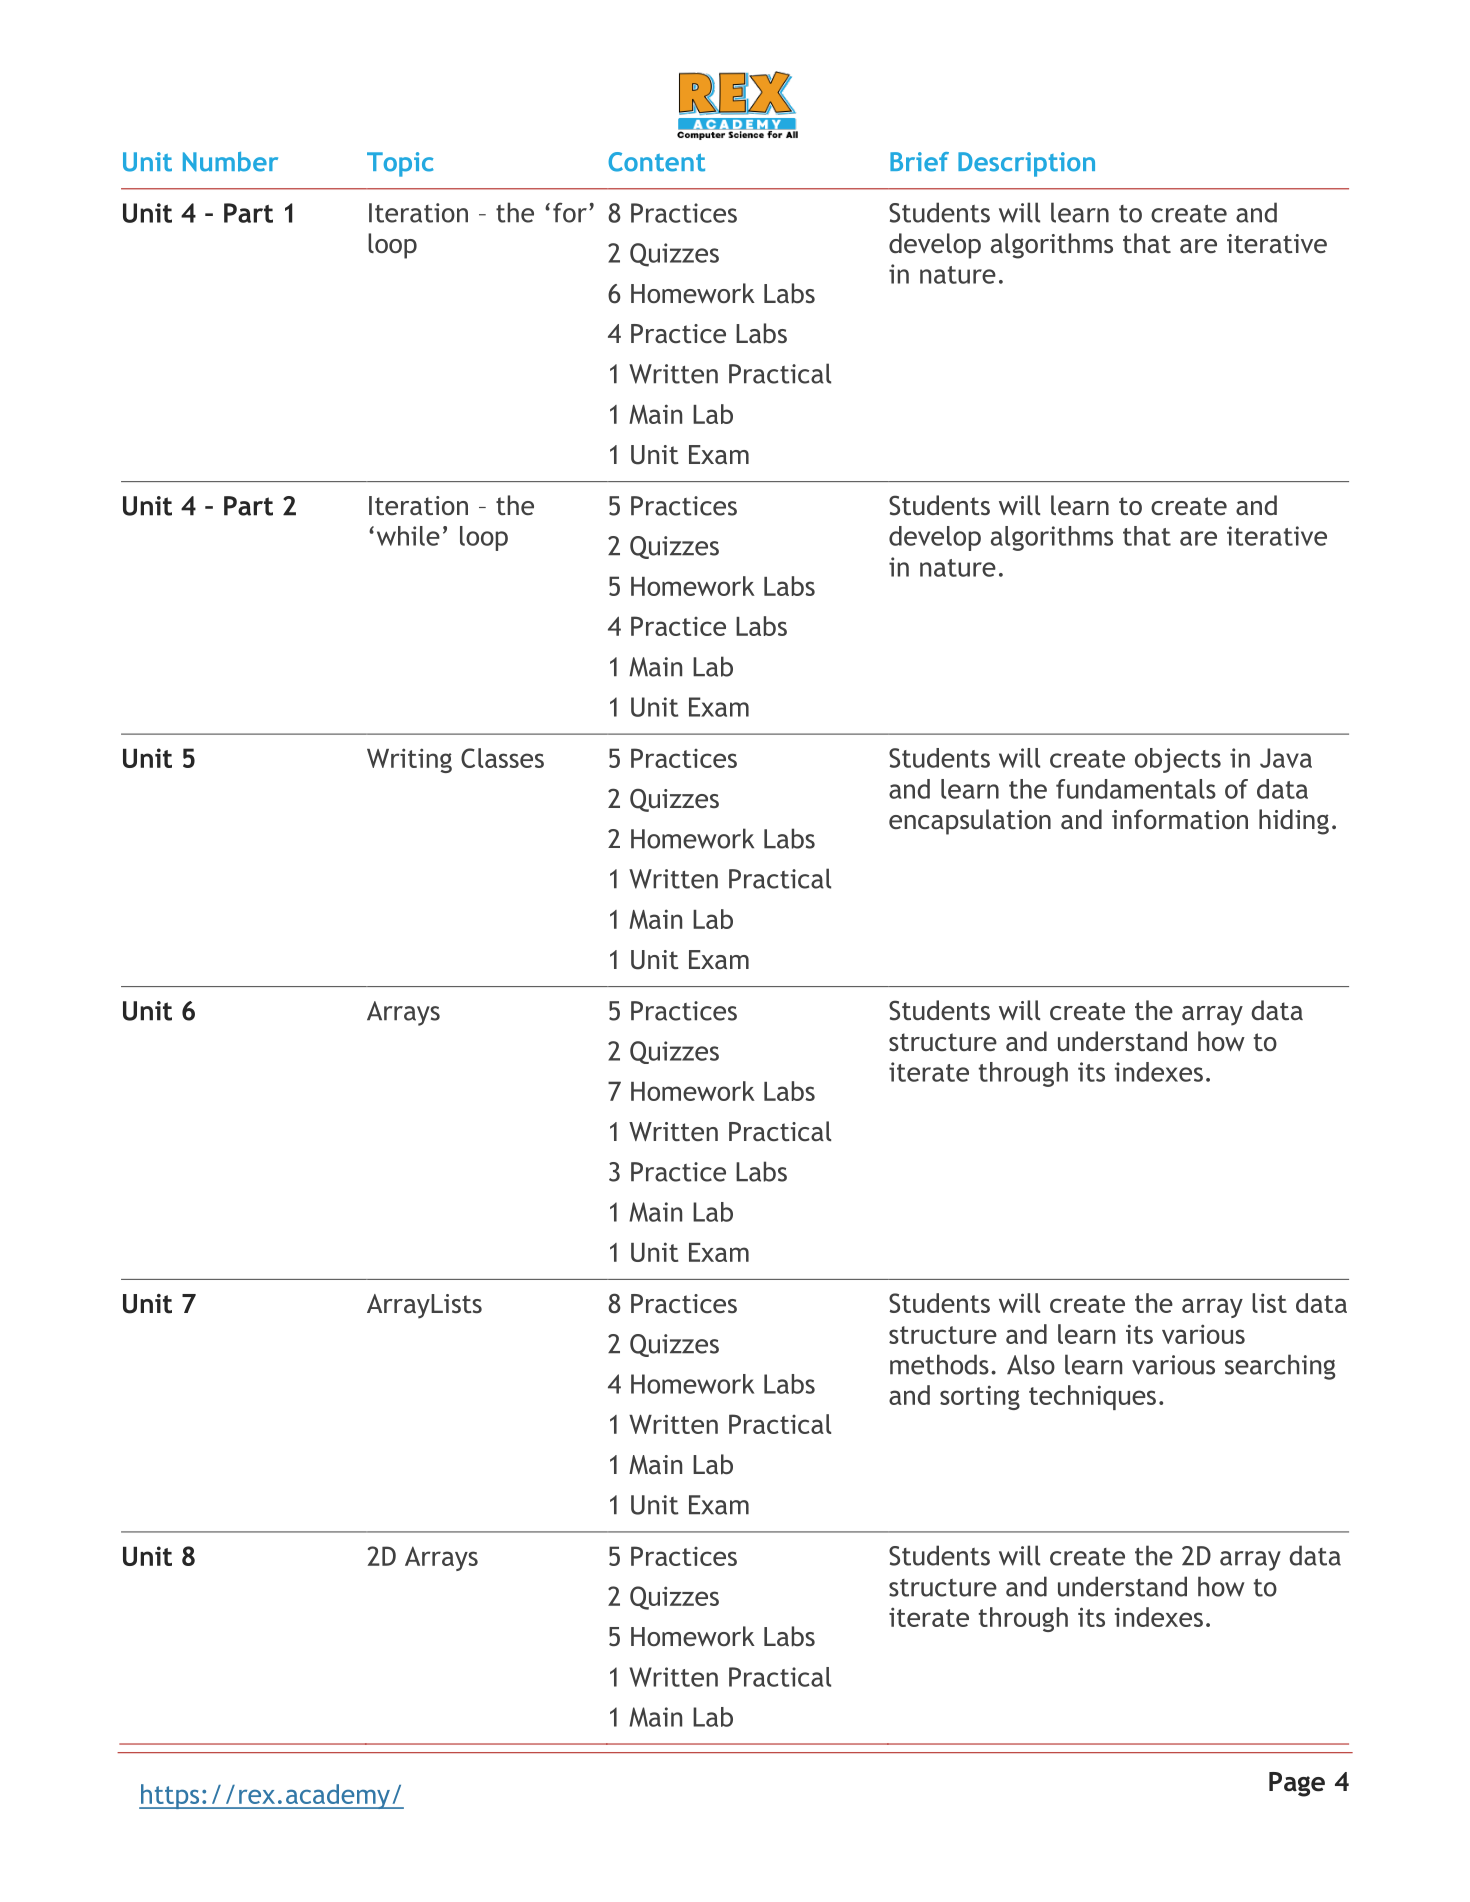 The width and height of the screenshot is (1470, 1902). Describe the element at coordinates (656, 162) in the screenshot. I see `Content` at that location.
